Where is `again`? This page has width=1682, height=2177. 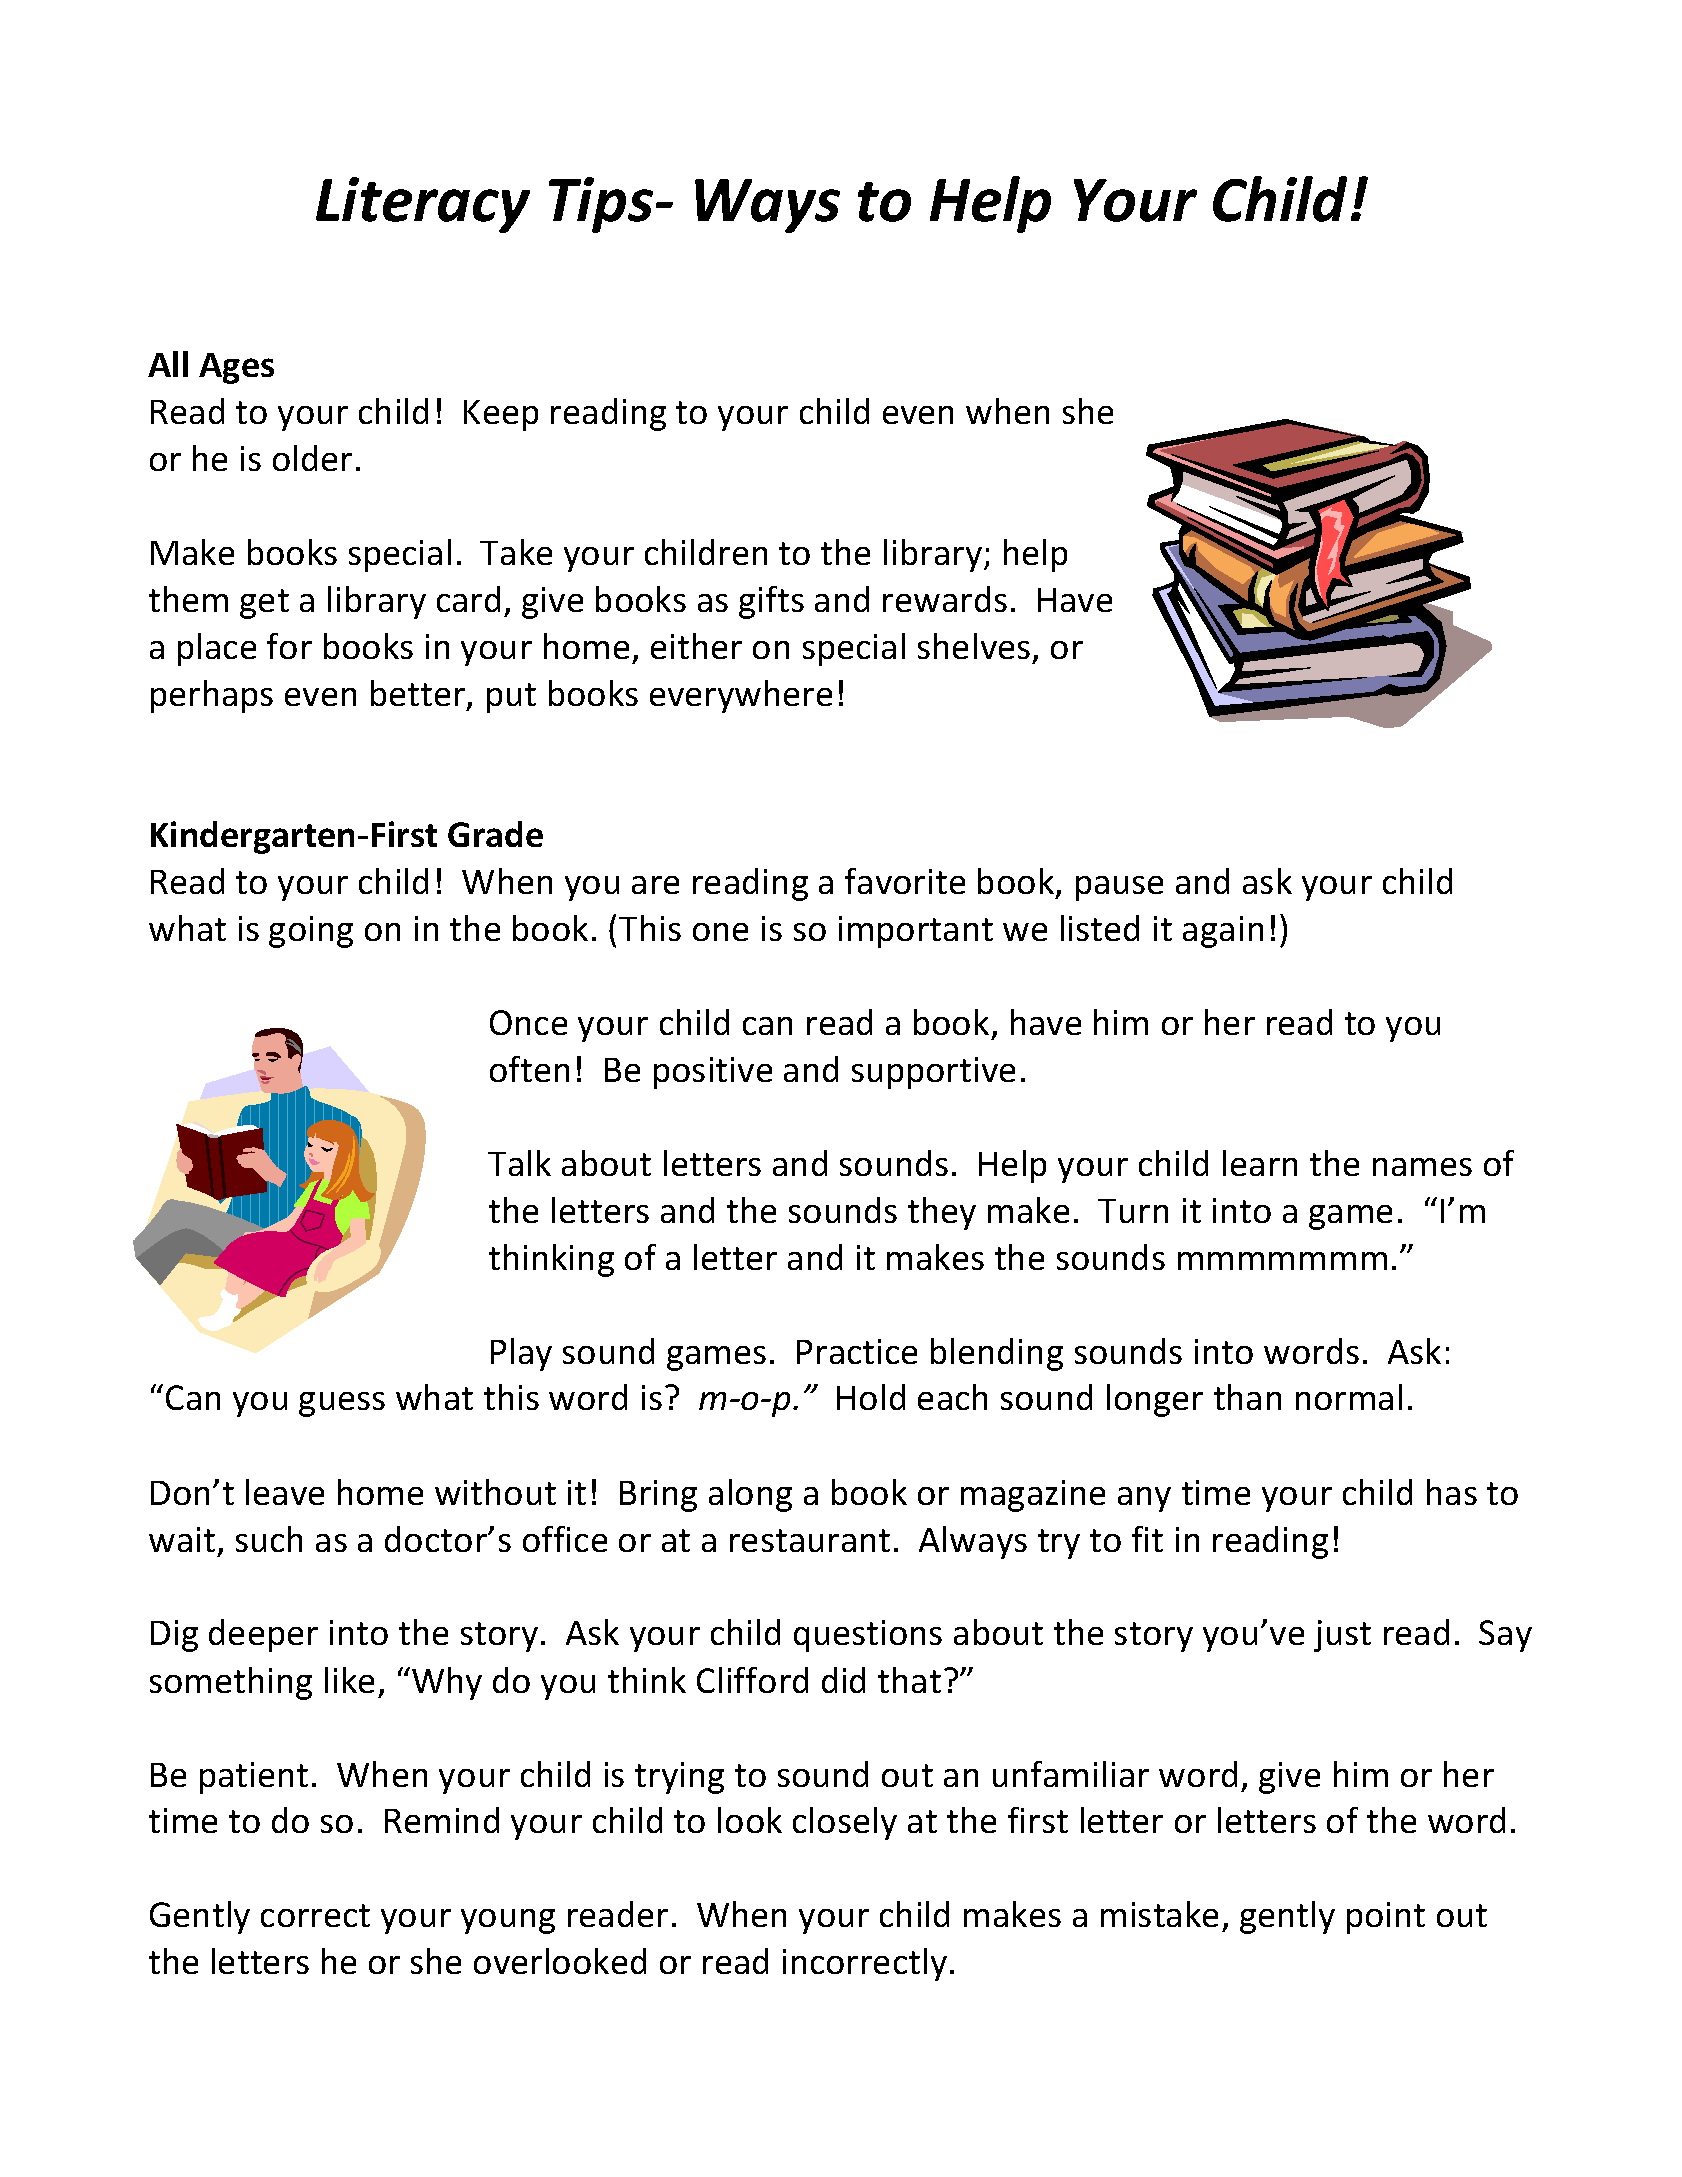
again is located at coordinates (1223, 932).
